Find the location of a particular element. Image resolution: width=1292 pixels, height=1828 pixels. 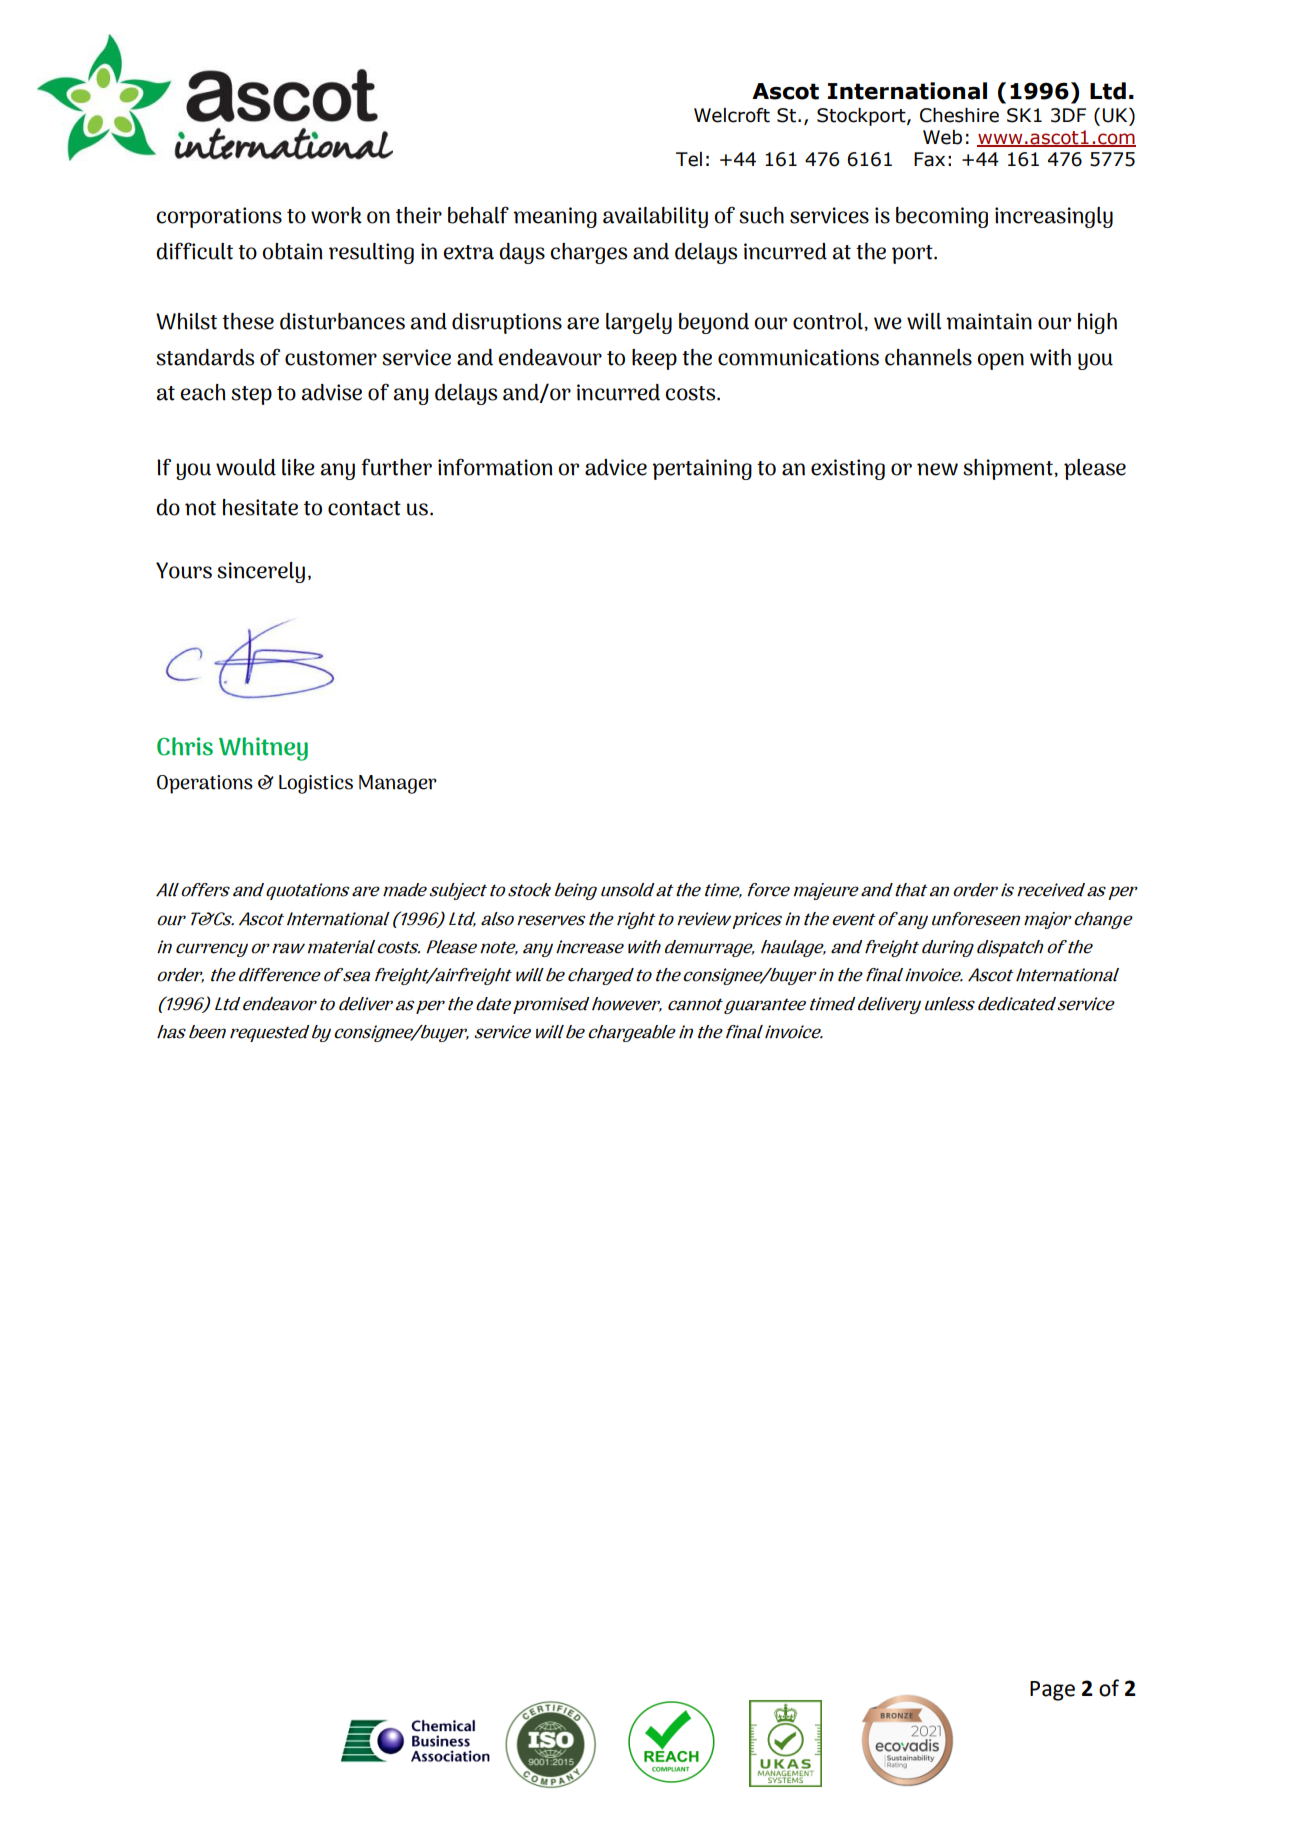

work is located at coordinates (336, 215).
